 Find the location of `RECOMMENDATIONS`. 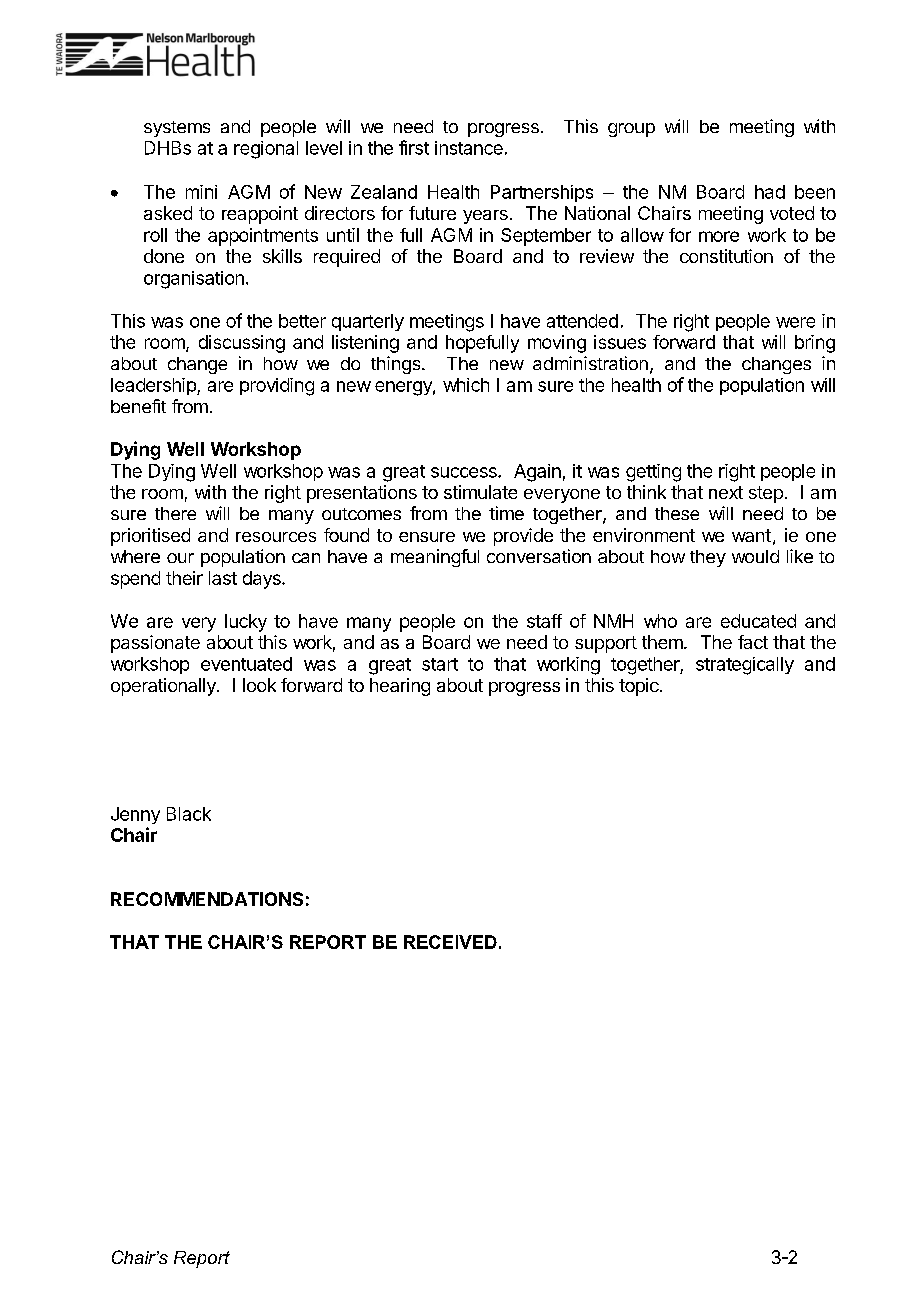

RECOMMENDATIONS is located at coordinates (207, 899).
